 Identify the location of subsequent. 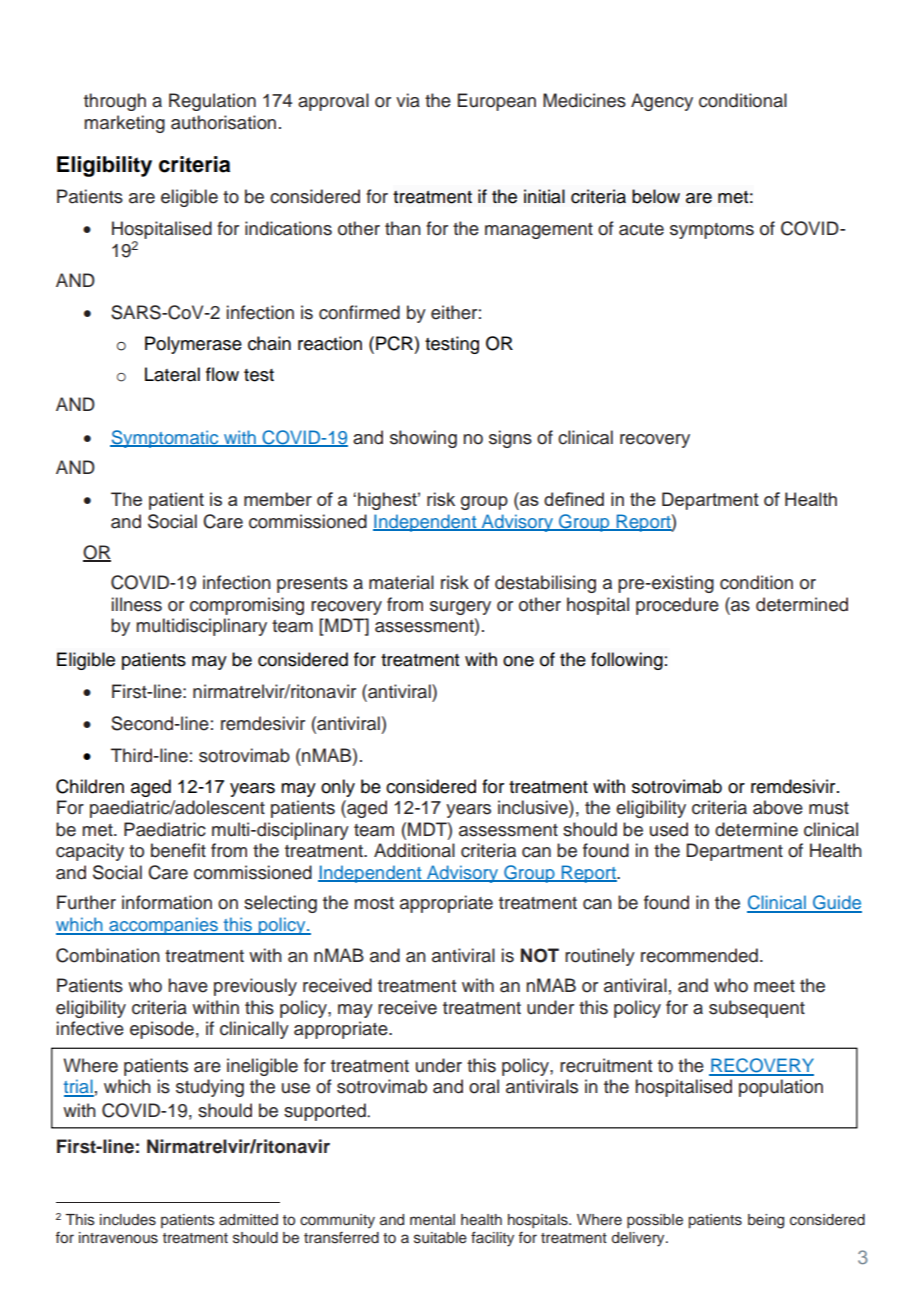
(757, 1009).
